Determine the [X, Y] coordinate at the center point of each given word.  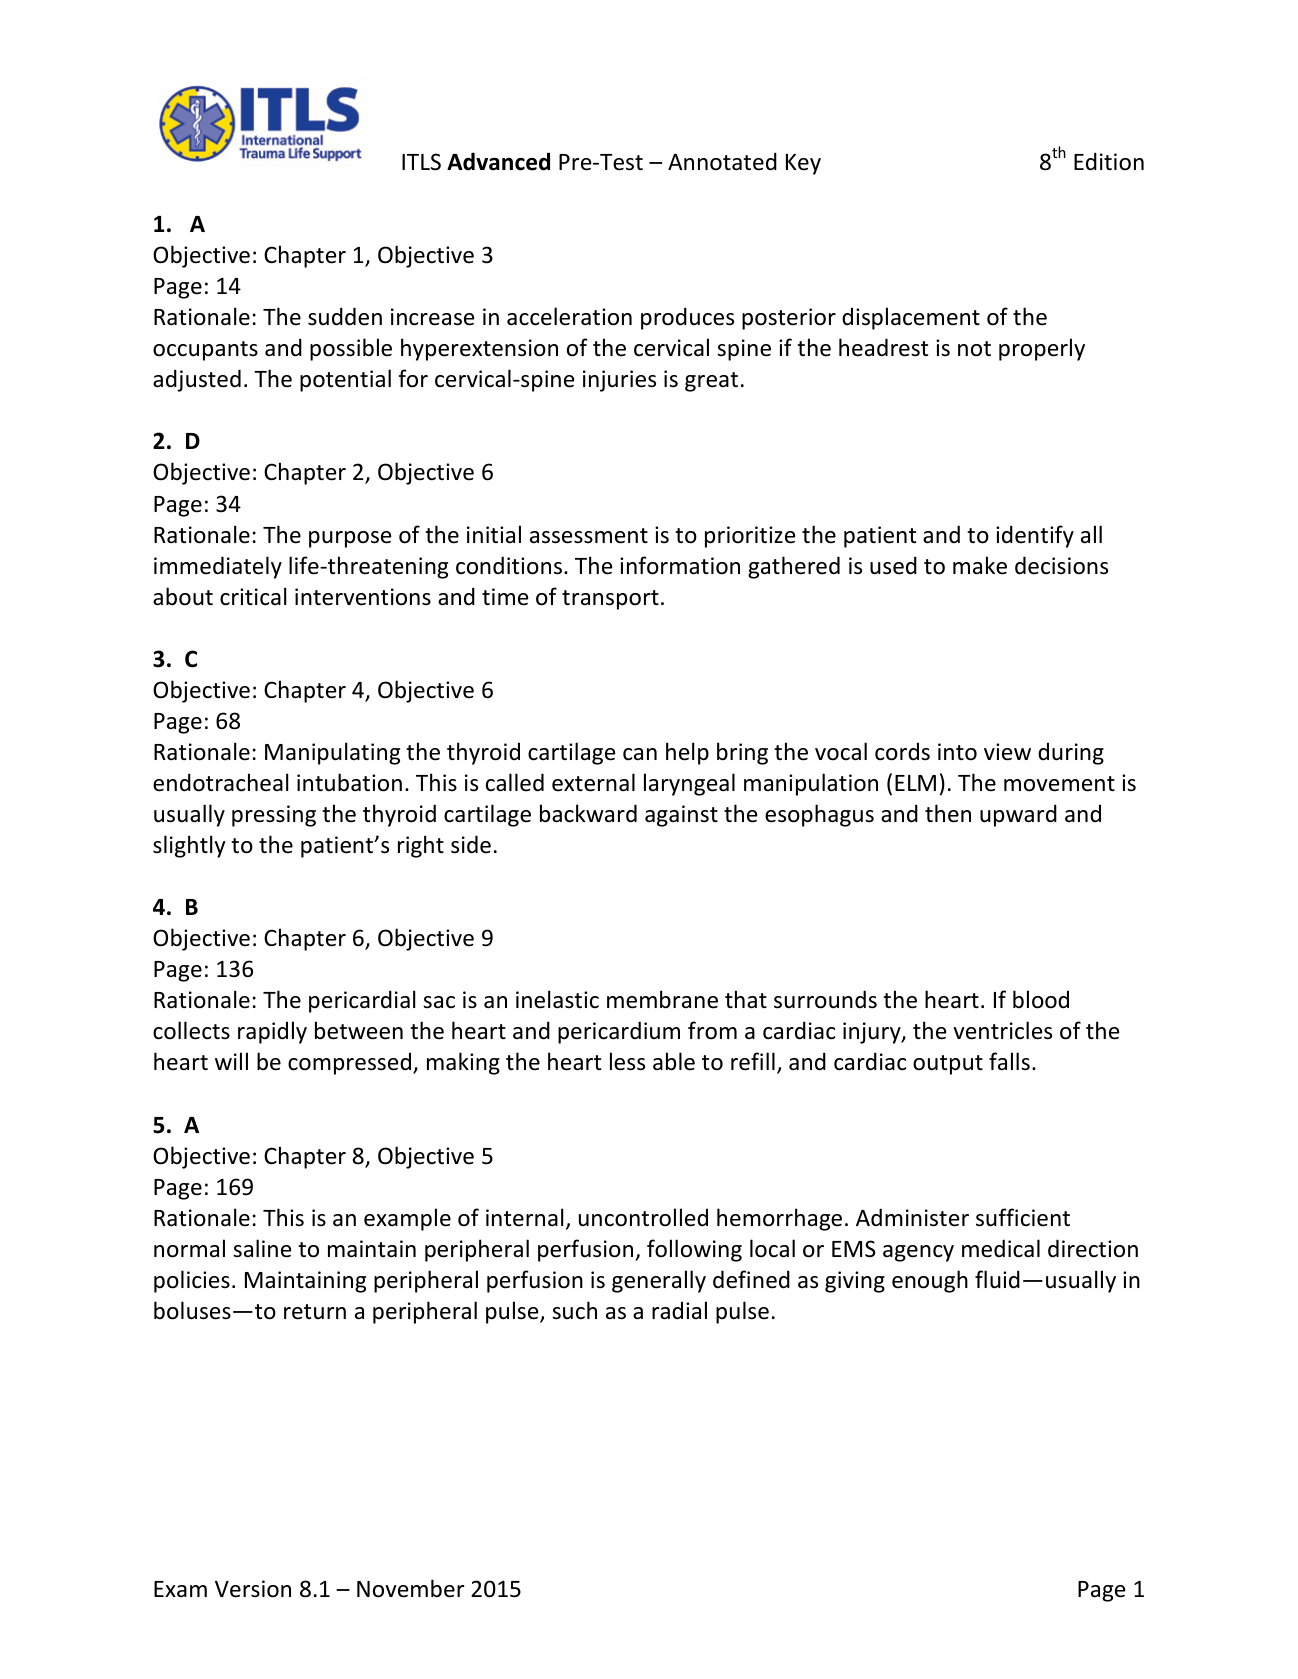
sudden [345, 316]
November [410, 1588]
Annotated [722, 161]
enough [930, 1281]
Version [253, 1589]
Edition [1109, 161]
